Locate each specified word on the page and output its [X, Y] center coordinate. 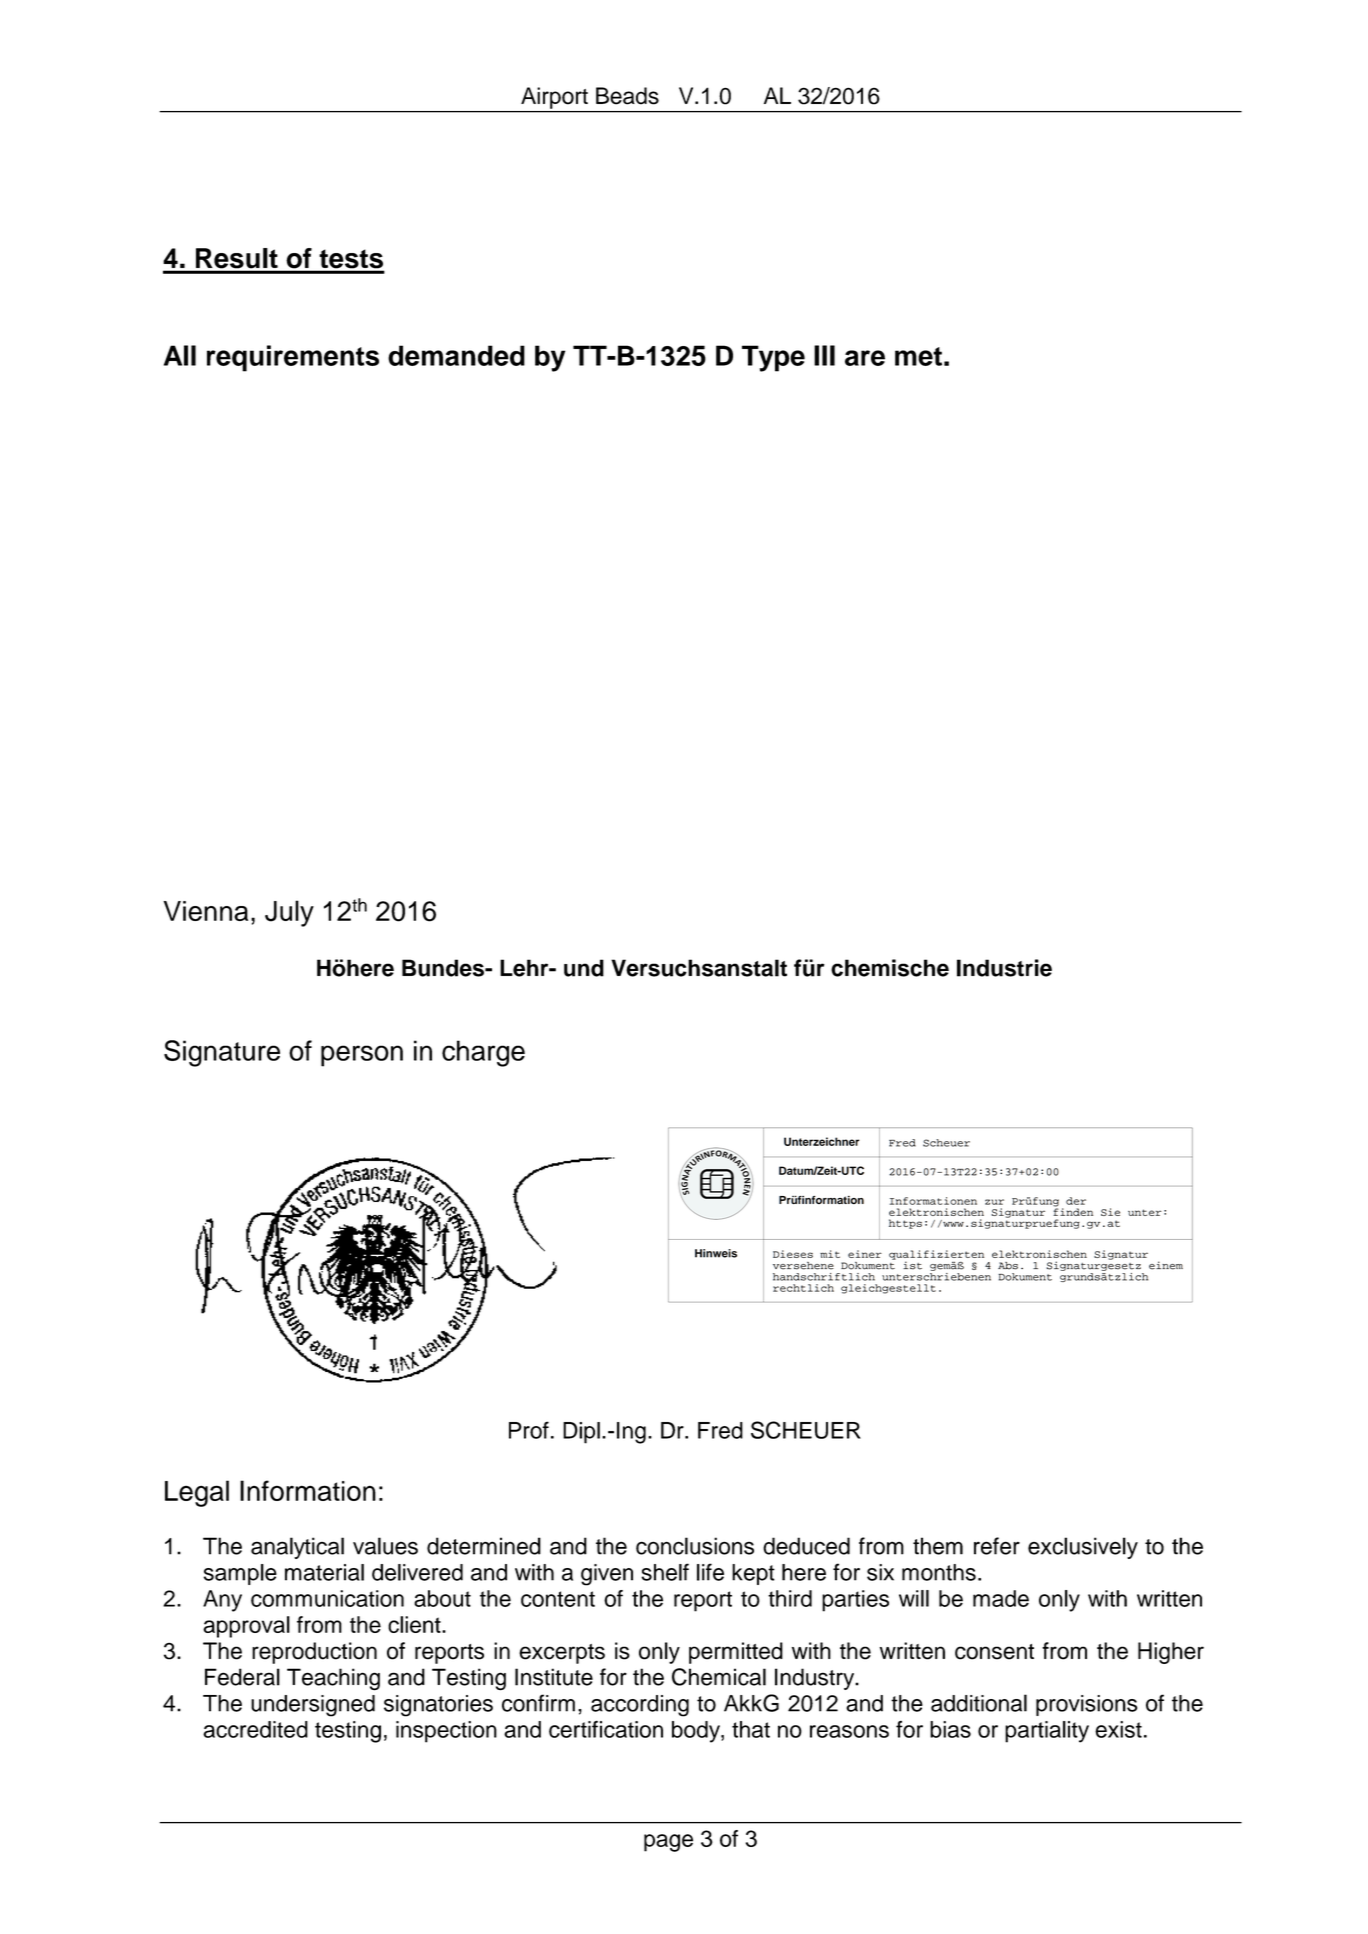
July [289, 913]
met [918, 356]
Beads [627, 96]
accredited [255, 1729]
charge [483, 1053]
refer [997, 1546]
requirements [293, 358]
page [668, 1843]
